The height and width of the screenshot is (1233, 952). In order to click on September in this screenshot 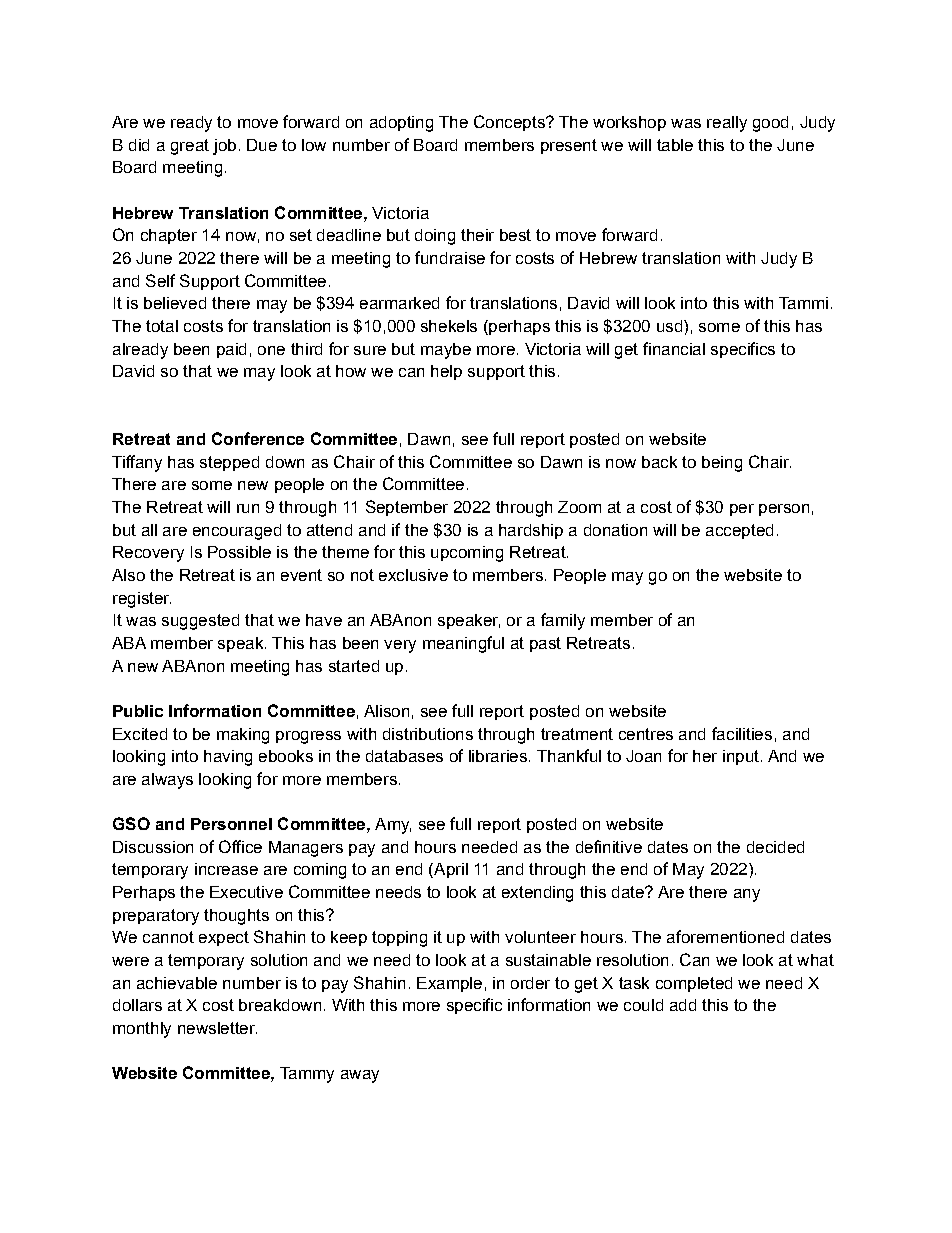, I will do `click(407, 508)`.
